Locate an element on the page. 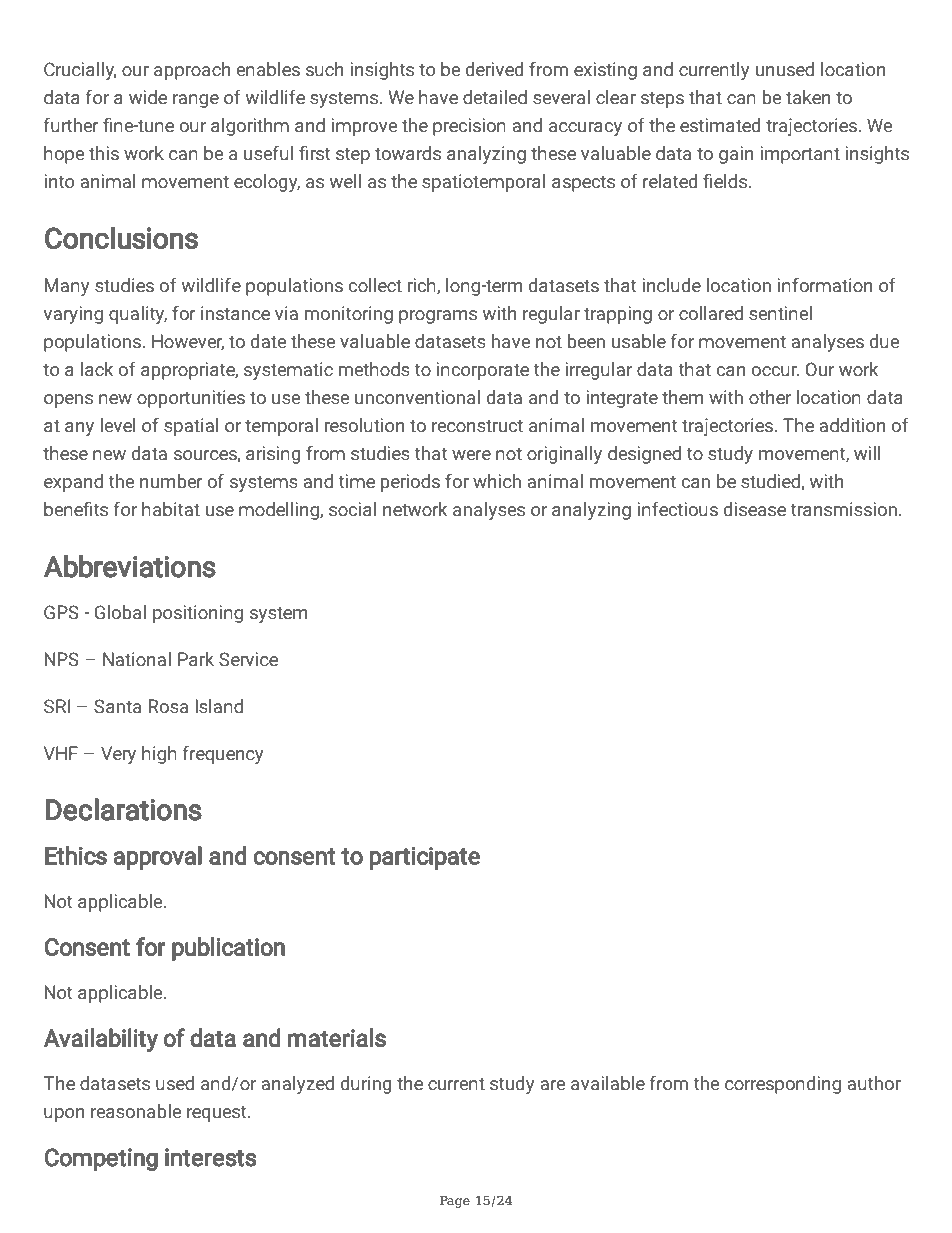  disease is located at coordinates (755, 509).
